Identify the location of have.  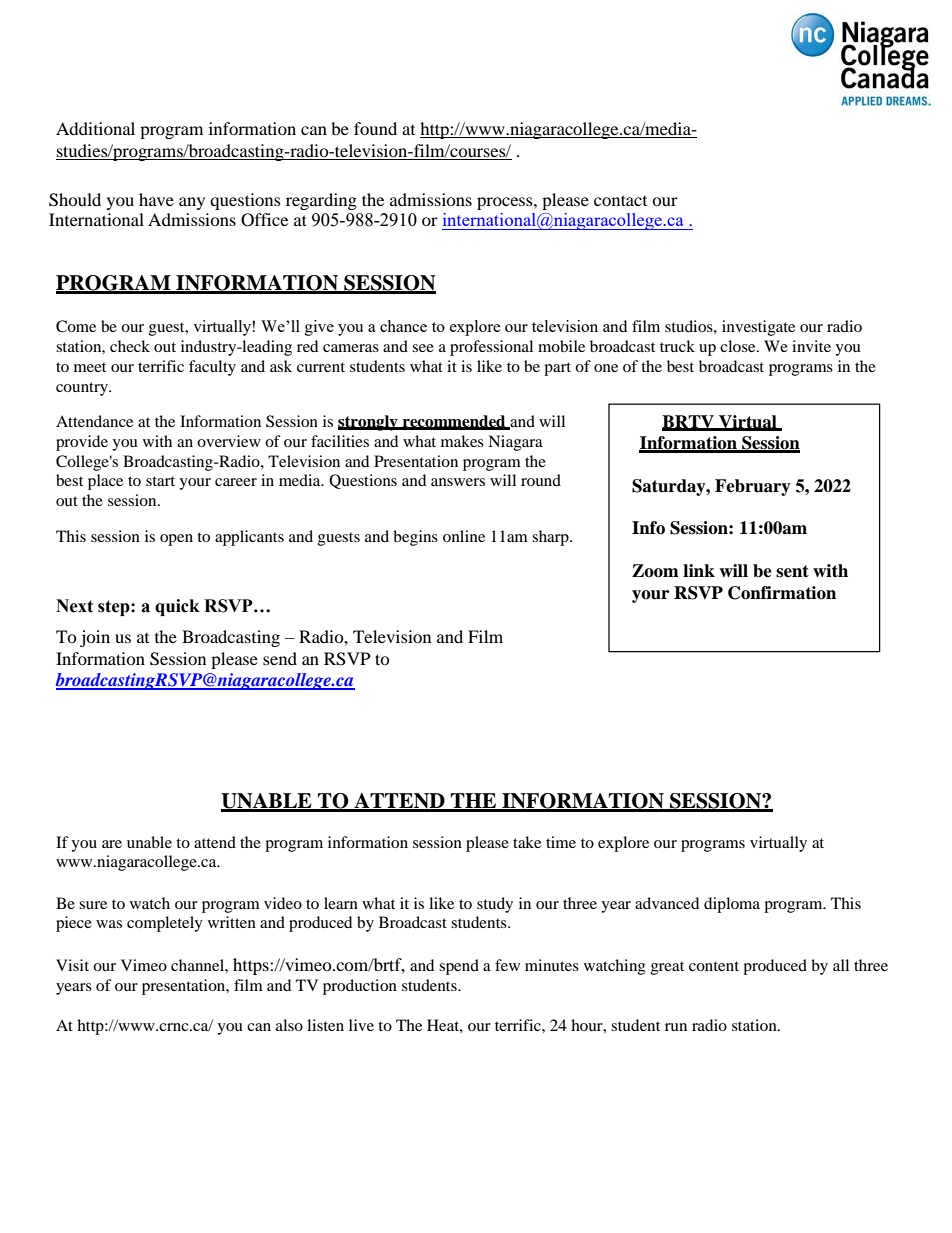
(156, 199).
